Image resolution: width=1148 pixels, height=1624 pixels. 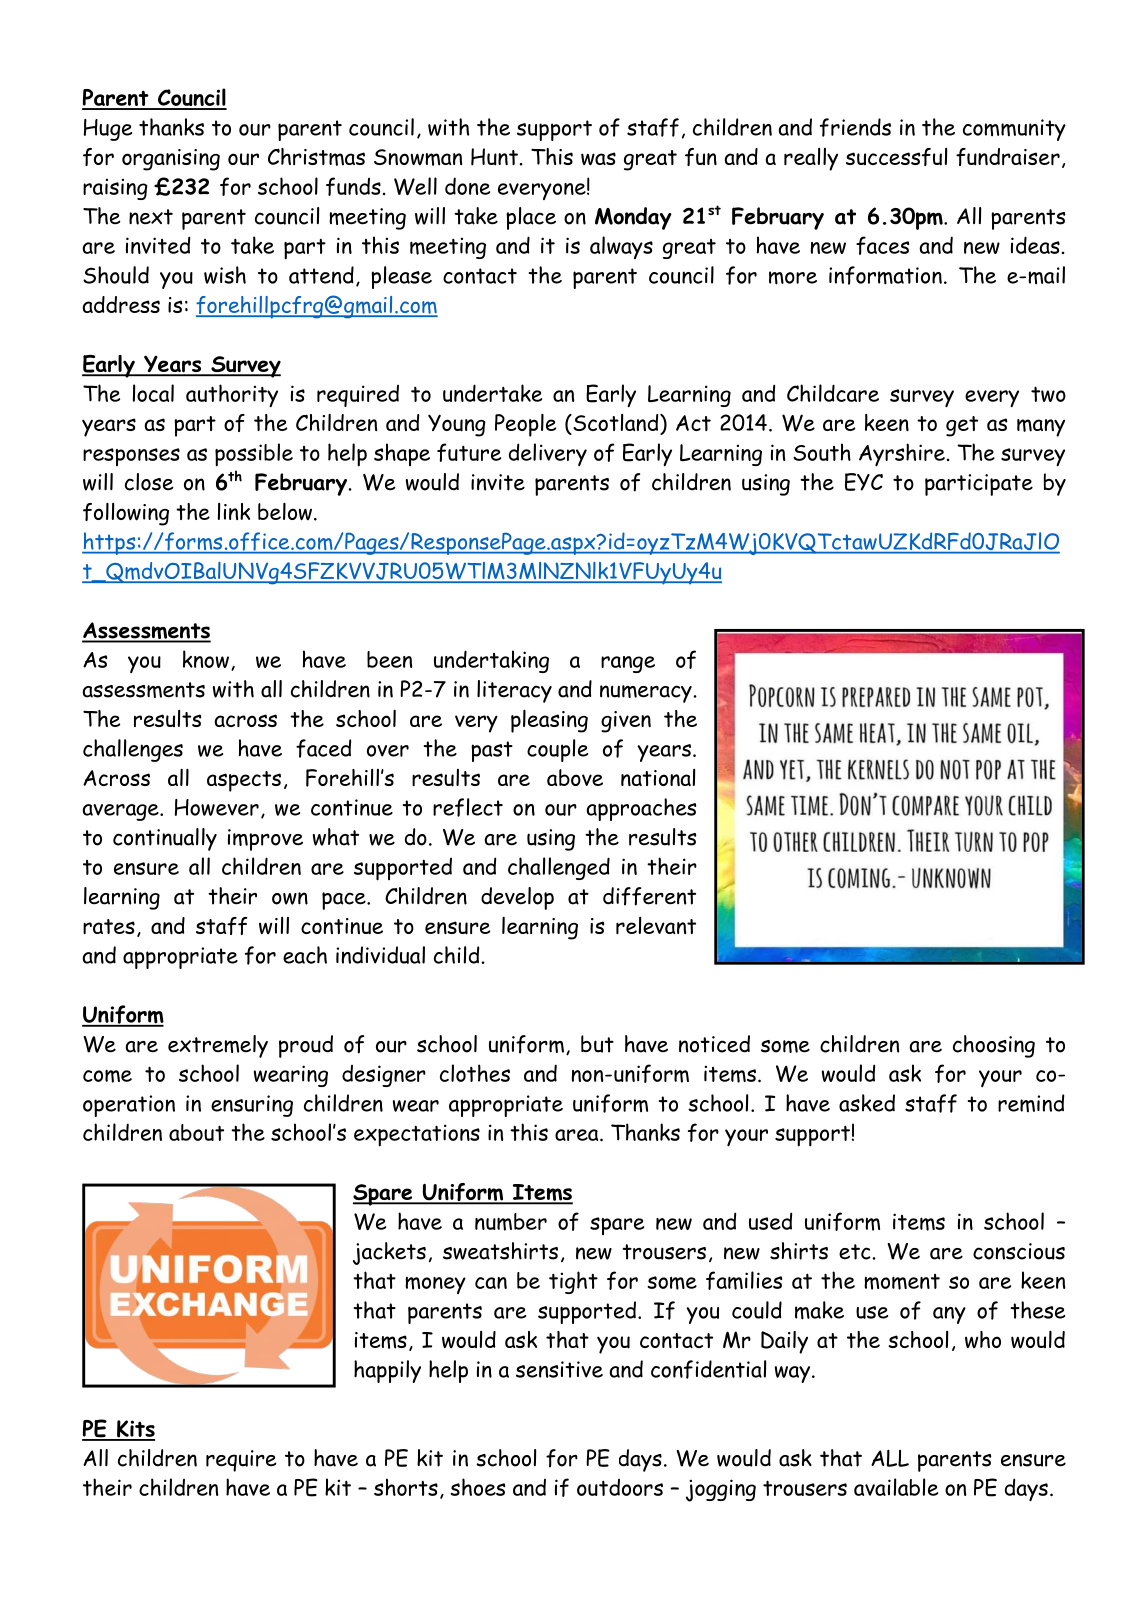 I want to click on but, so click(x=597, y=1044).
